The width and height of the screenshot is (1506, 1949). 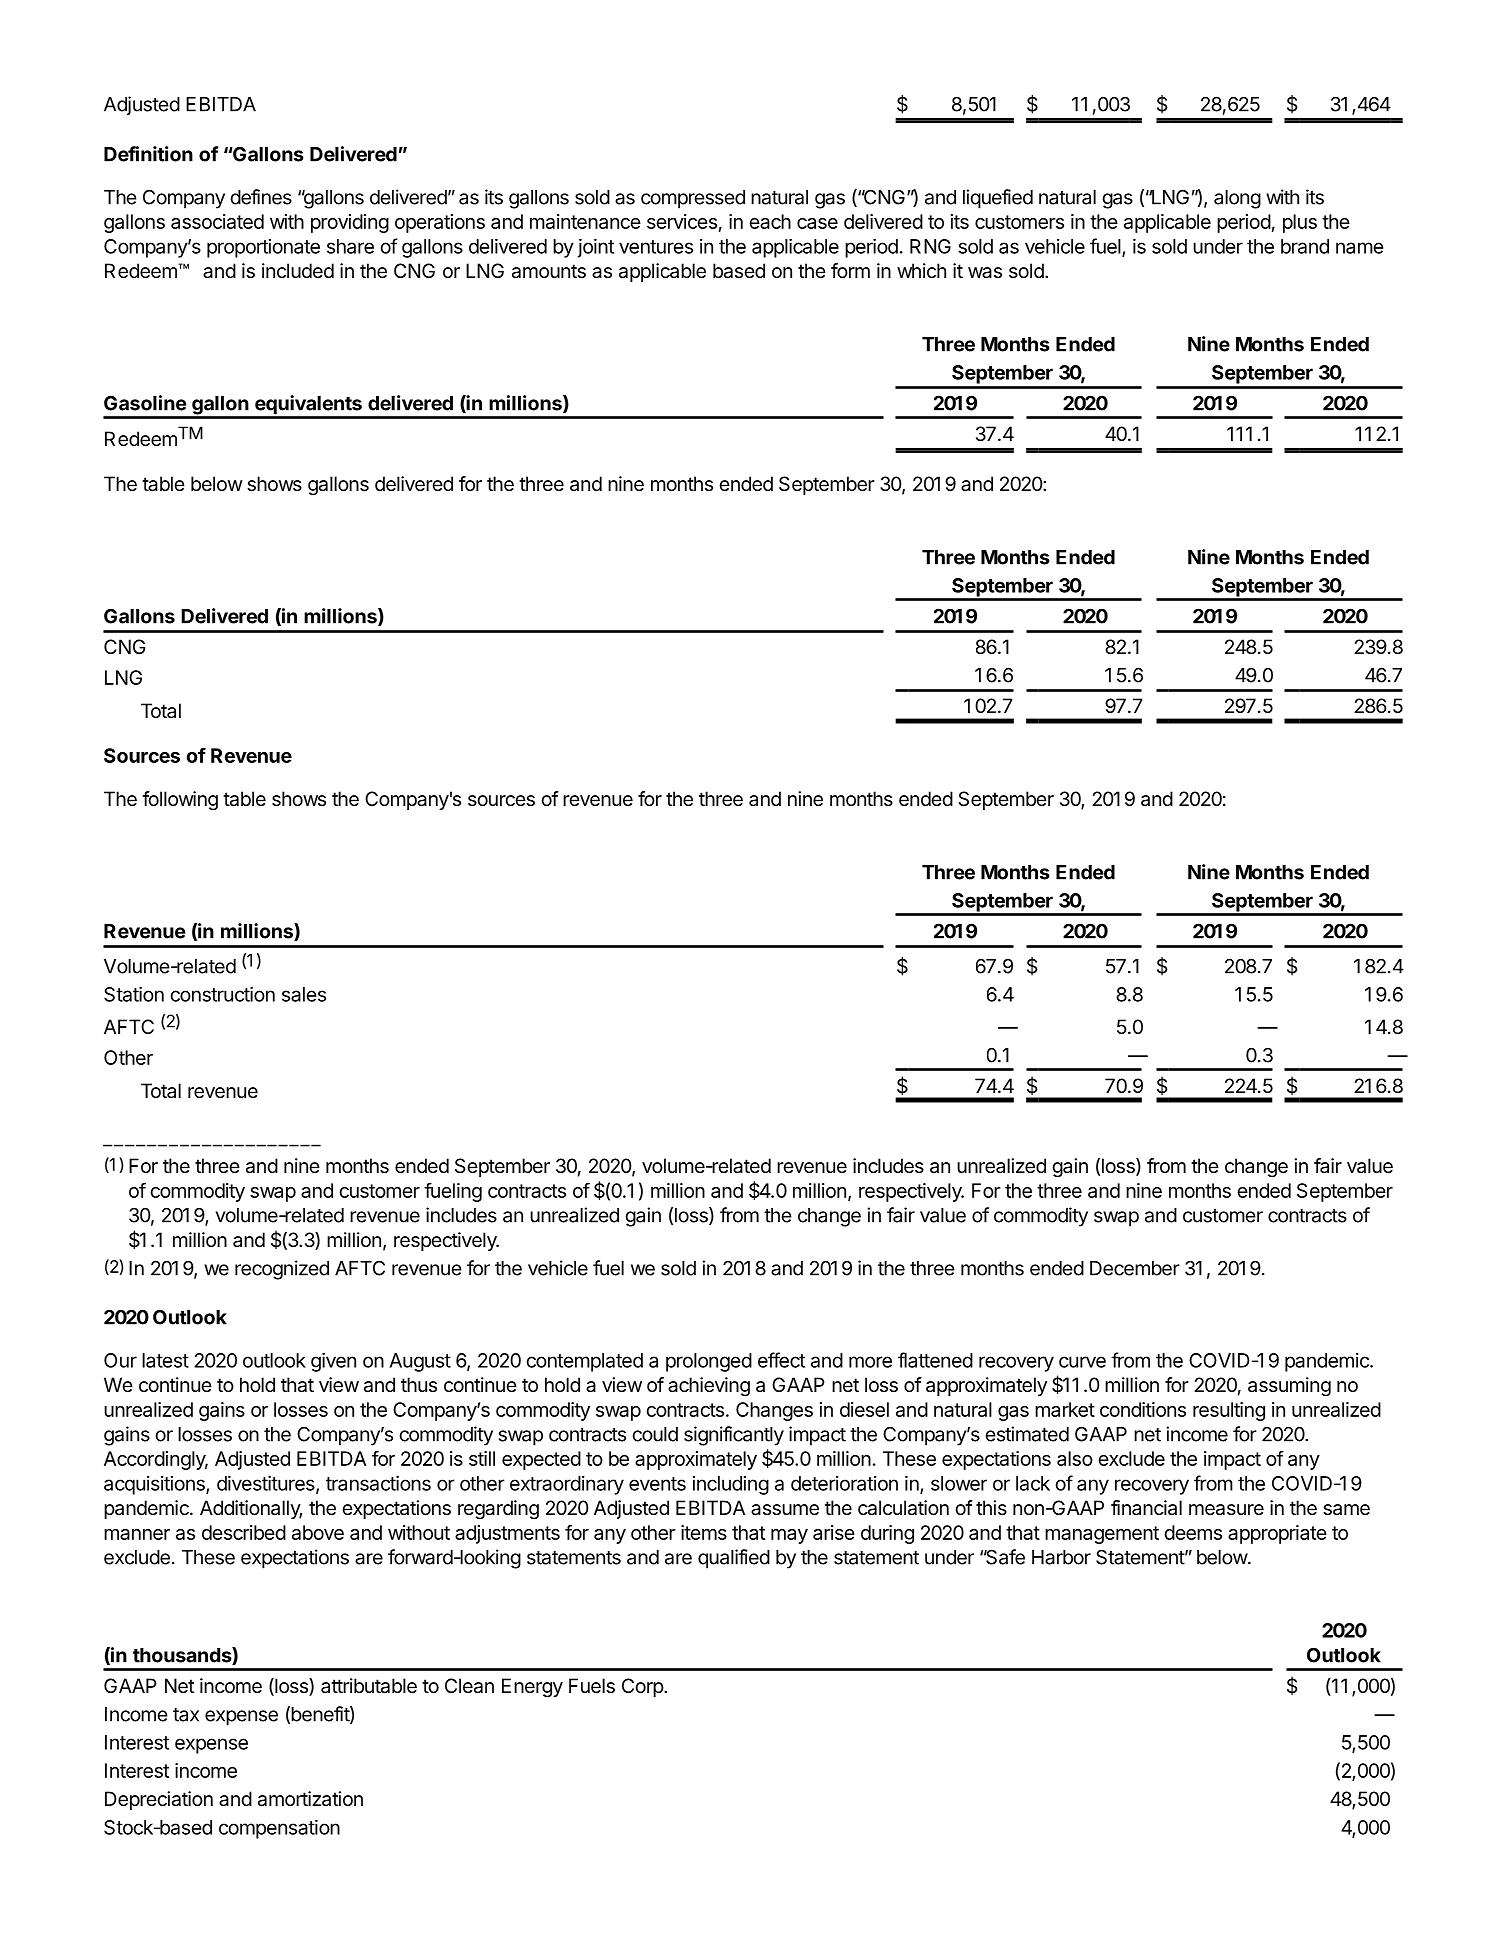 What do you see at coordinates (310, 1799) in the screenshot?
I see `amortization` at bounding box center [310, 1799].
